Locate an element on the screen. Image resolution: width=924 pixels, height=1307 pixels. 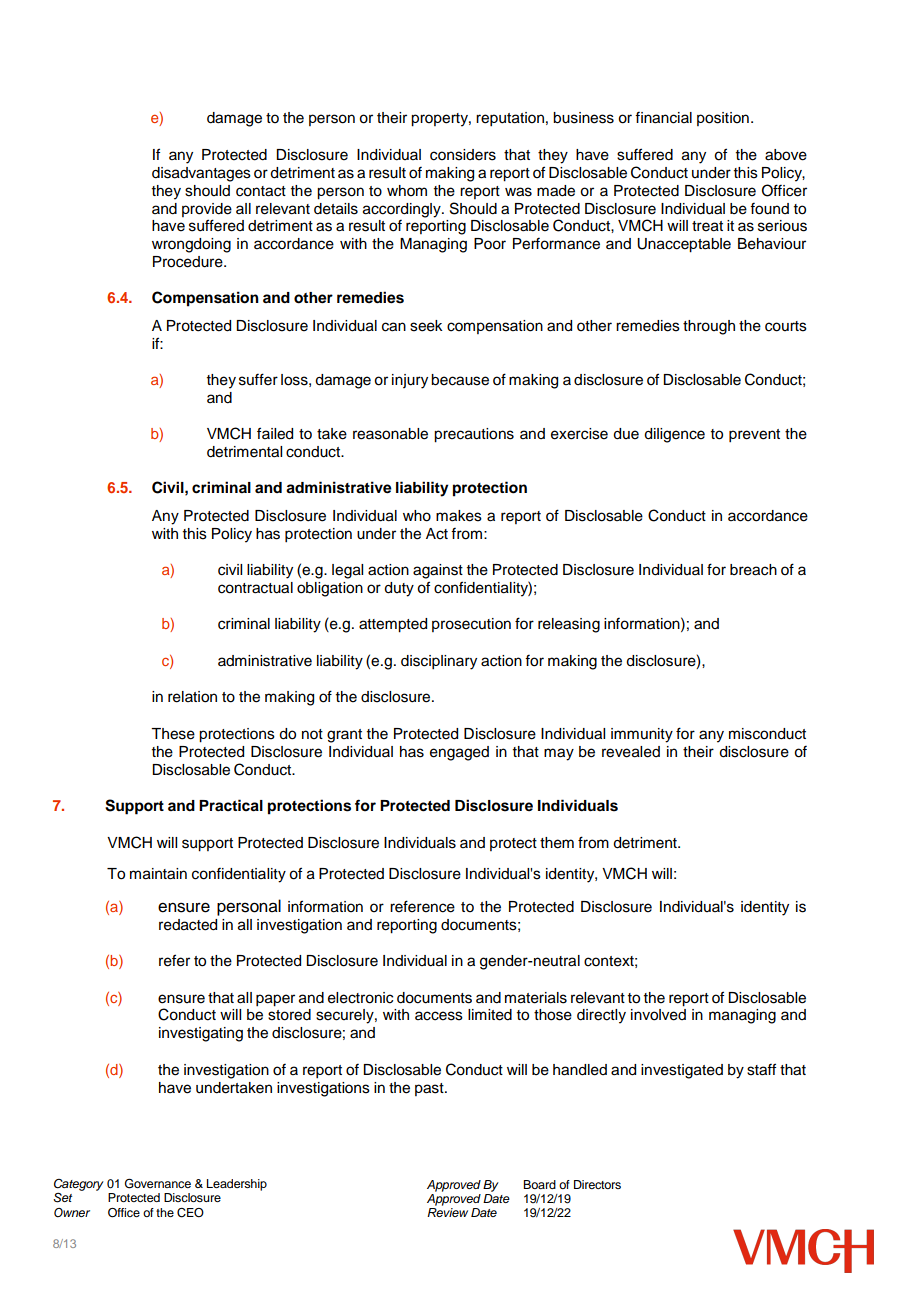
disadvantages is located at coordinates (201, 174).
